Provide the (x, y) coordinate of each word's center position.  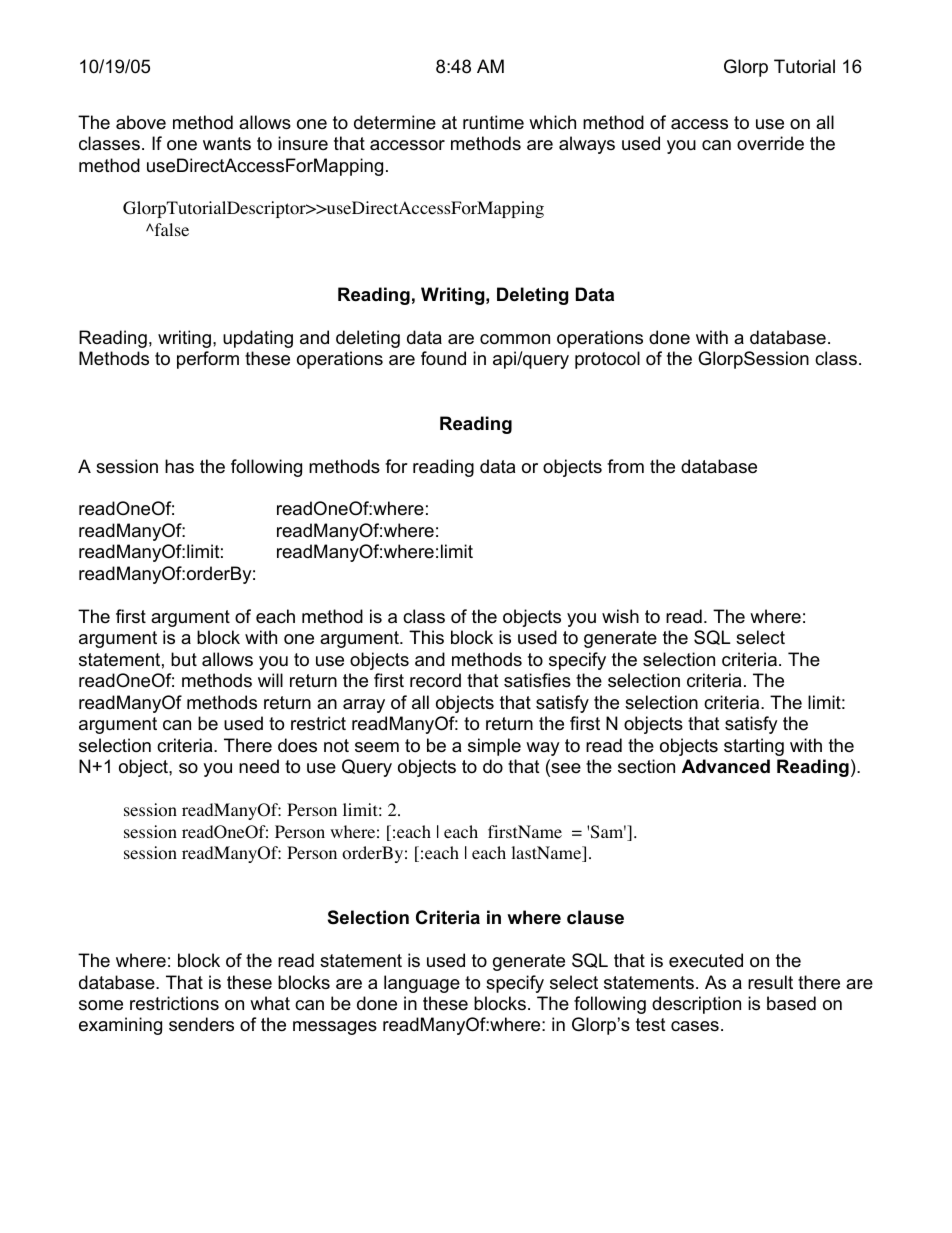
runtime (493, 122)
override (770, 143)
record (435, 680)
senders (201, 1024)
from (625, 466)
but (184, 659)
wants (227, 143)
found (443, 358)
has (179, 466)
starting (754, 747)
